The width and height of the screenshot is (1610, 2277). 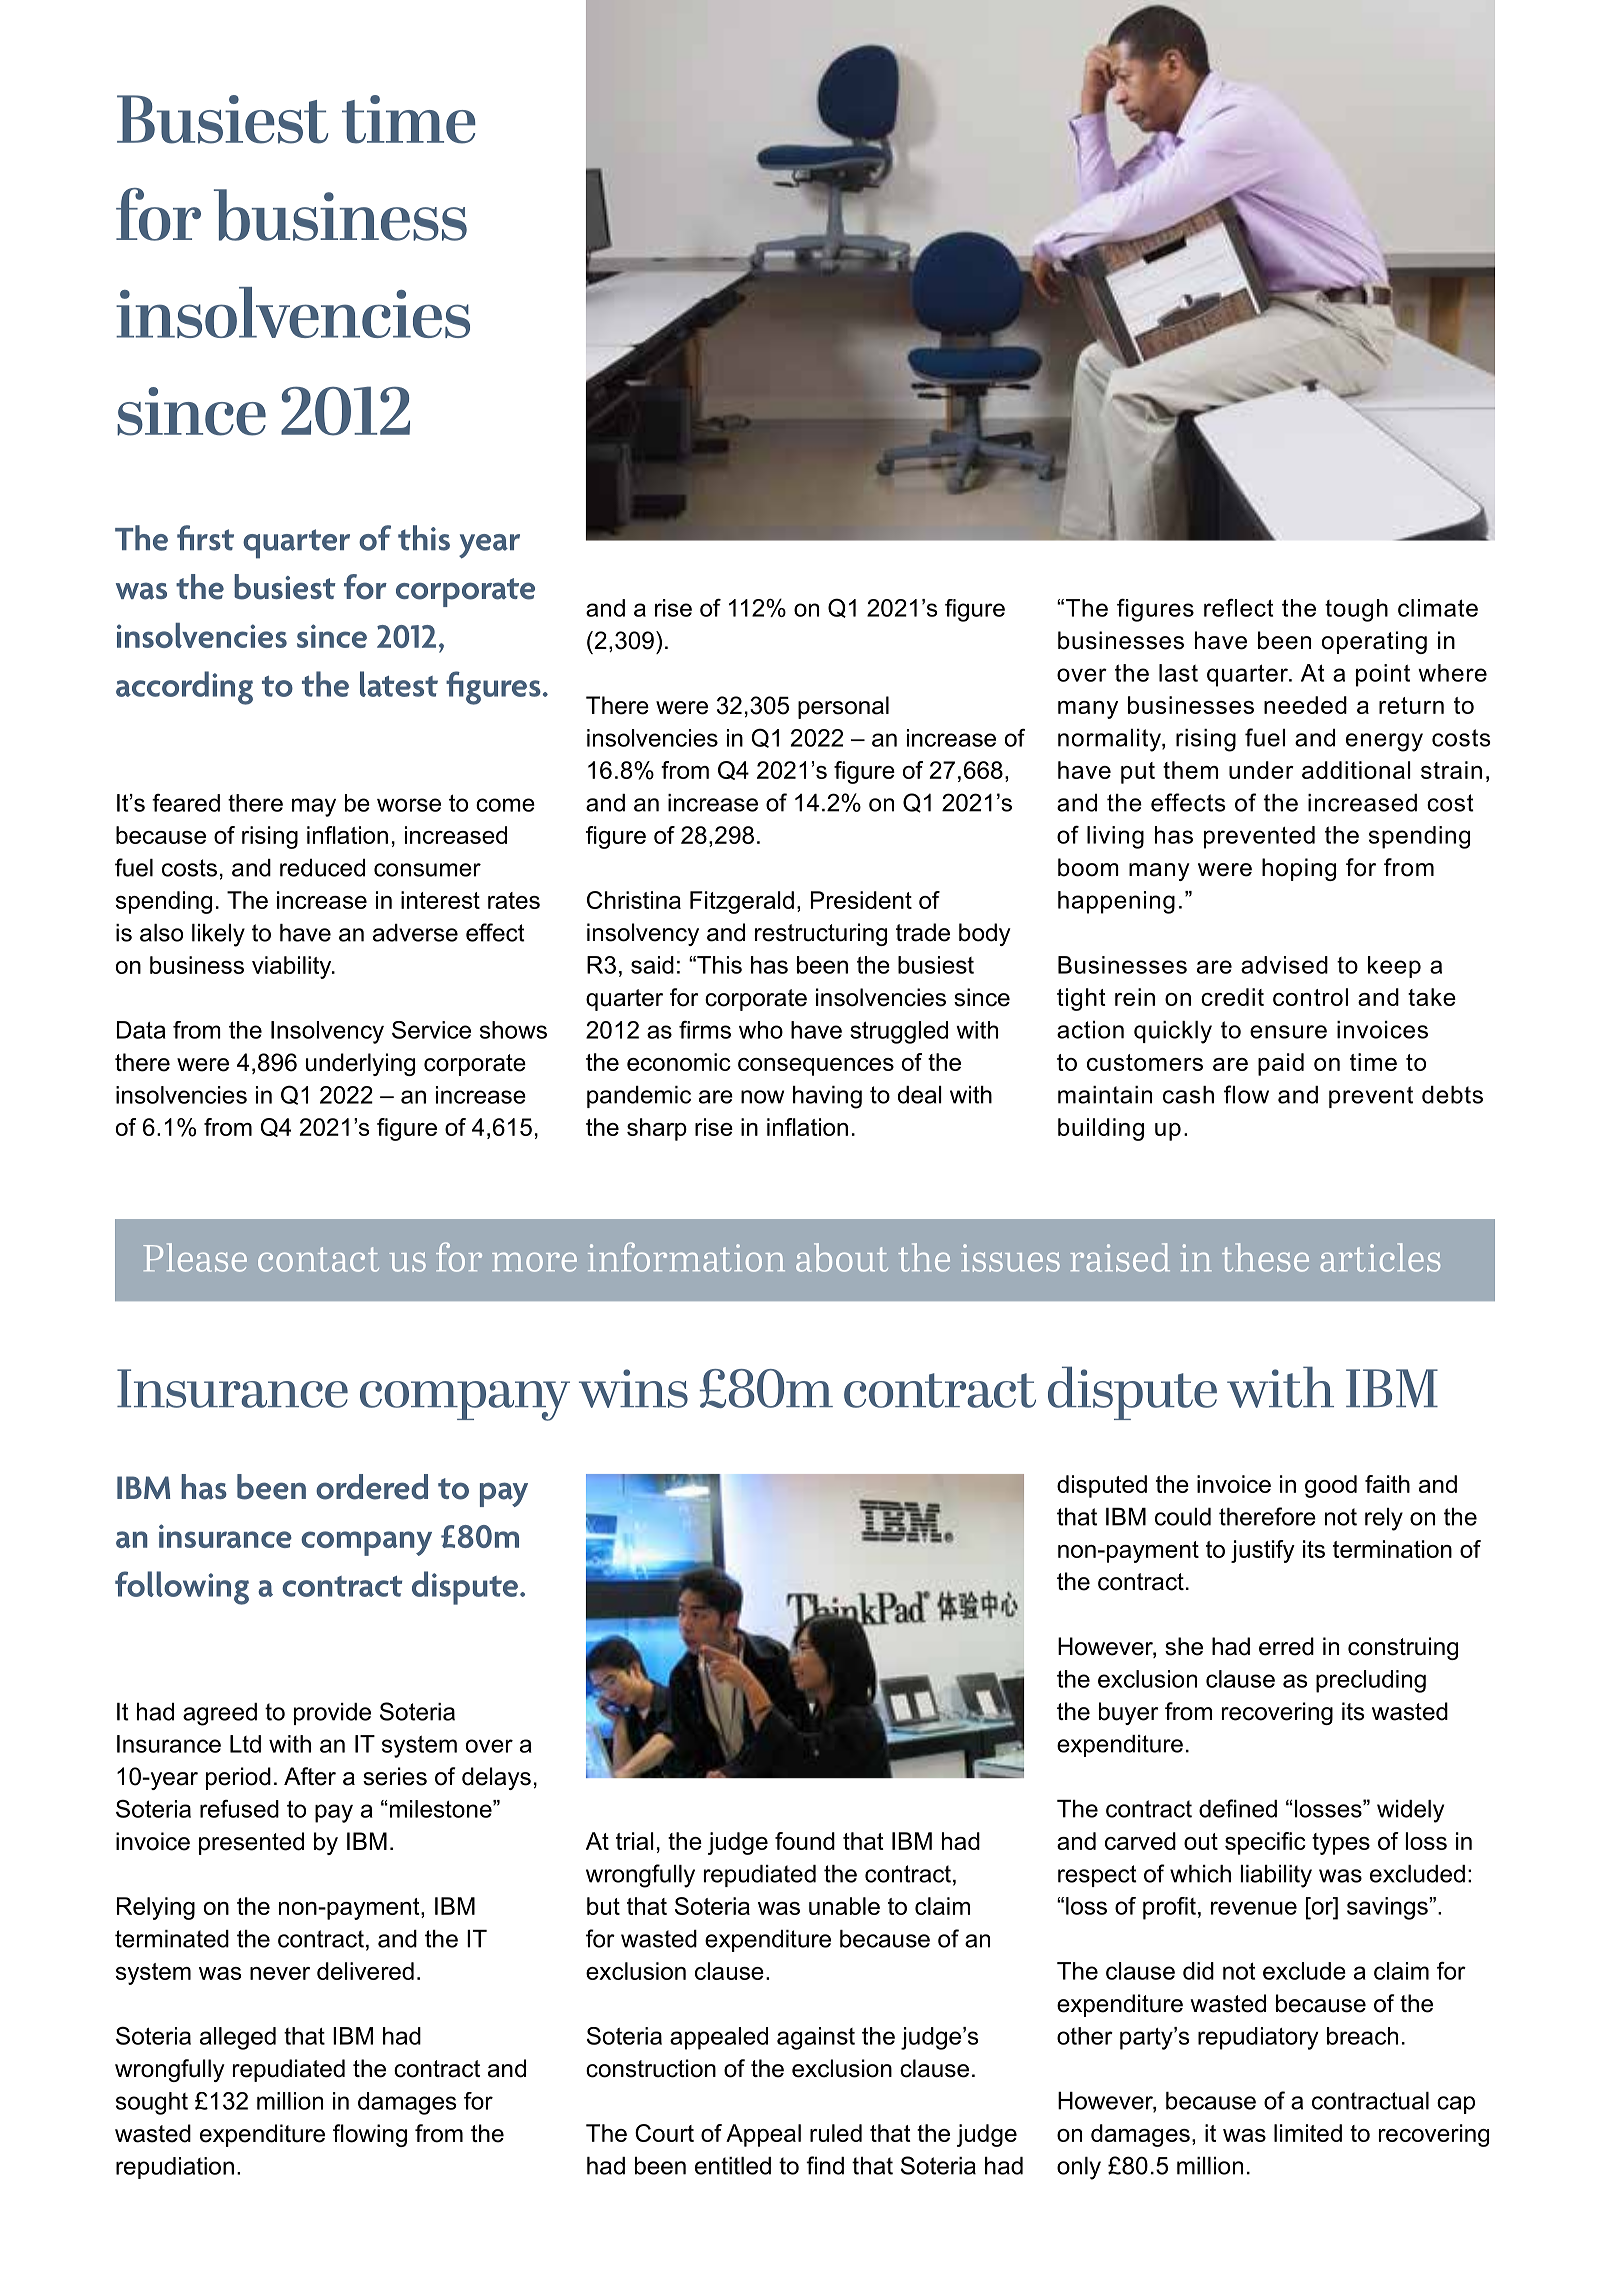 I want to click on first, so click(x=205, y=538).
